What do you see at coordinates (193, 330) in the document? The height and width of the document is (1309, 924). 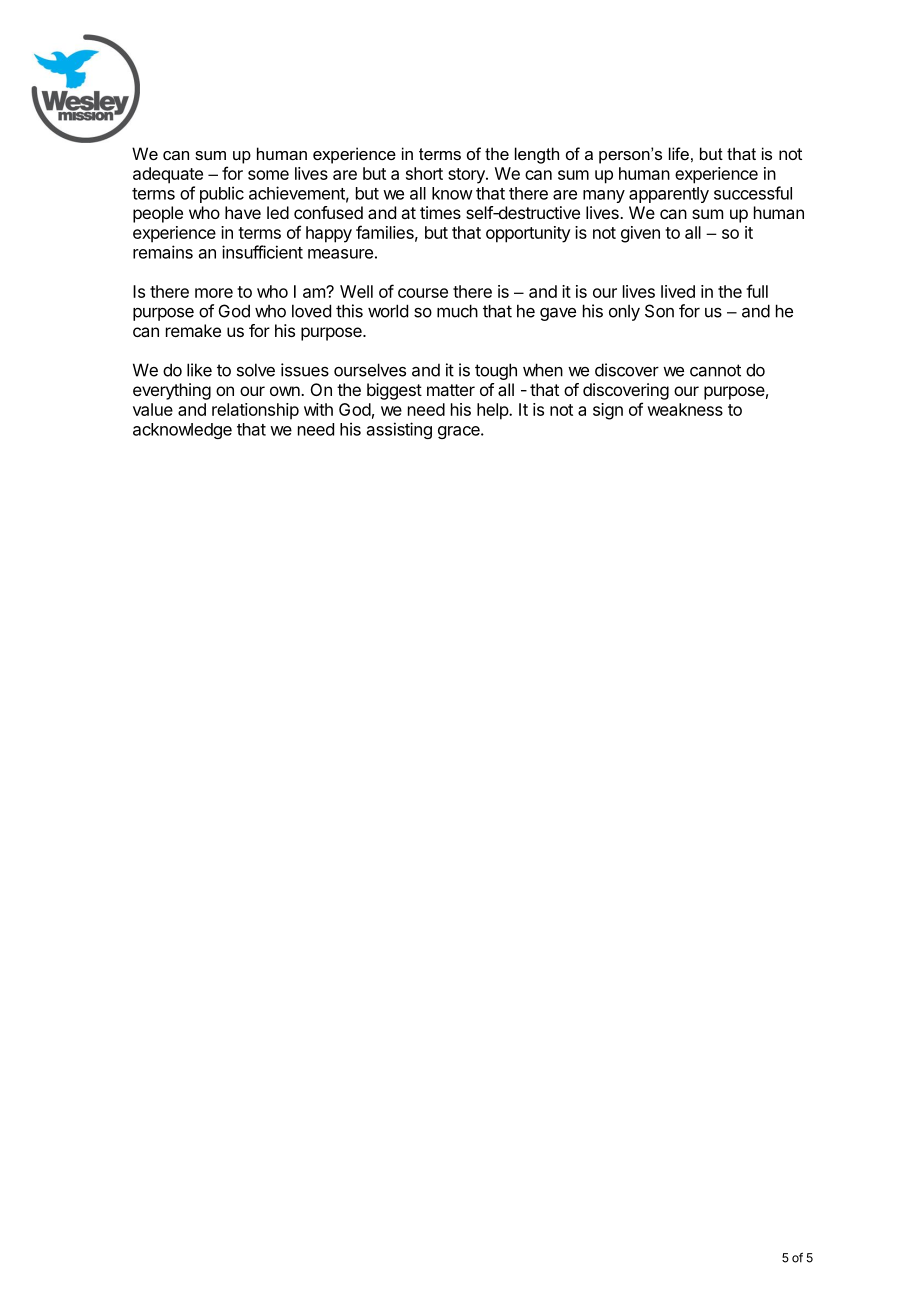 I see `remake` at bounding box center [193, 330].
